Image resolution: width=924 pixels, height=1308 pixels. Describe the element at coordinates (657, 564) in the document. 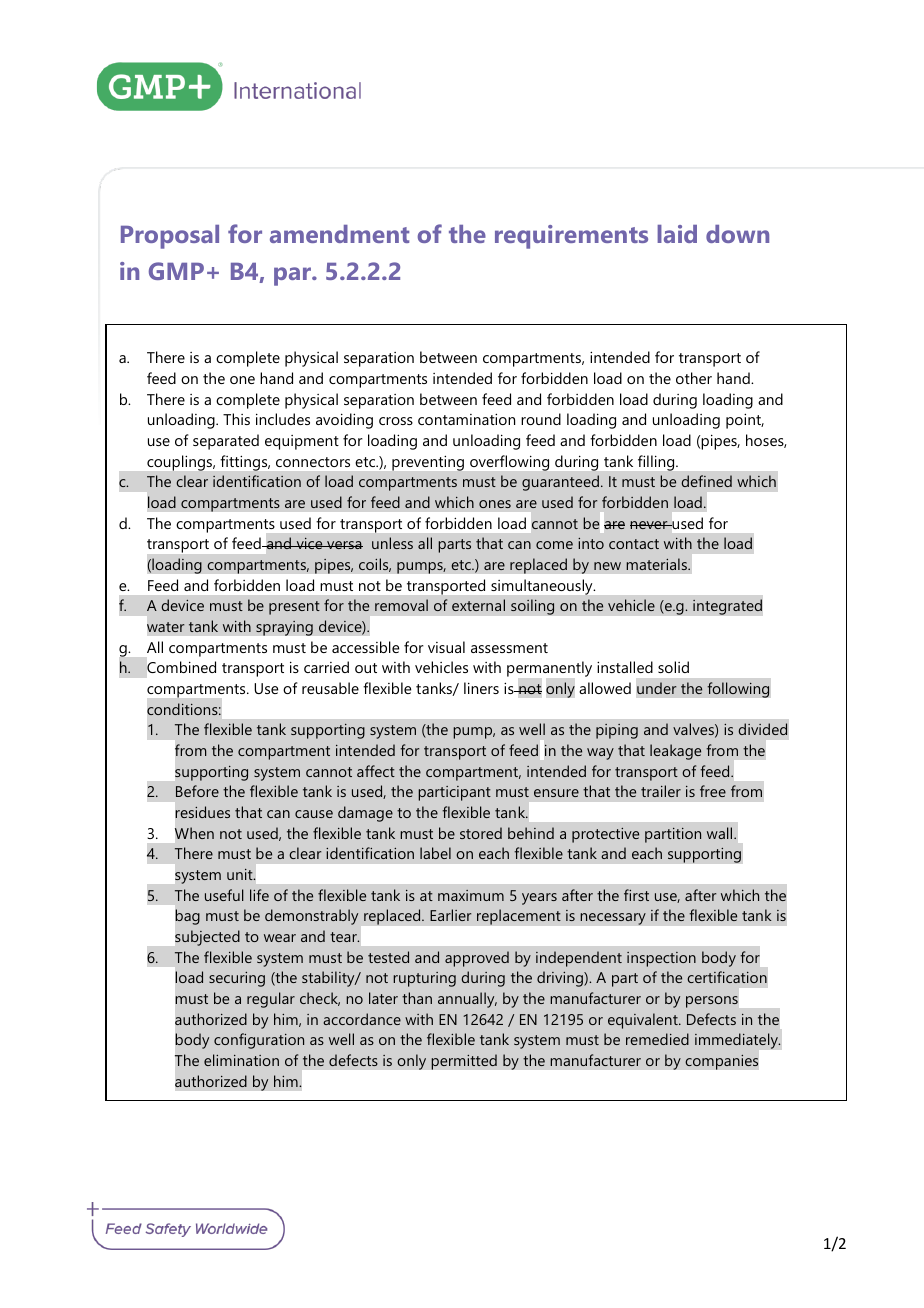

I see `materials` at that location.
